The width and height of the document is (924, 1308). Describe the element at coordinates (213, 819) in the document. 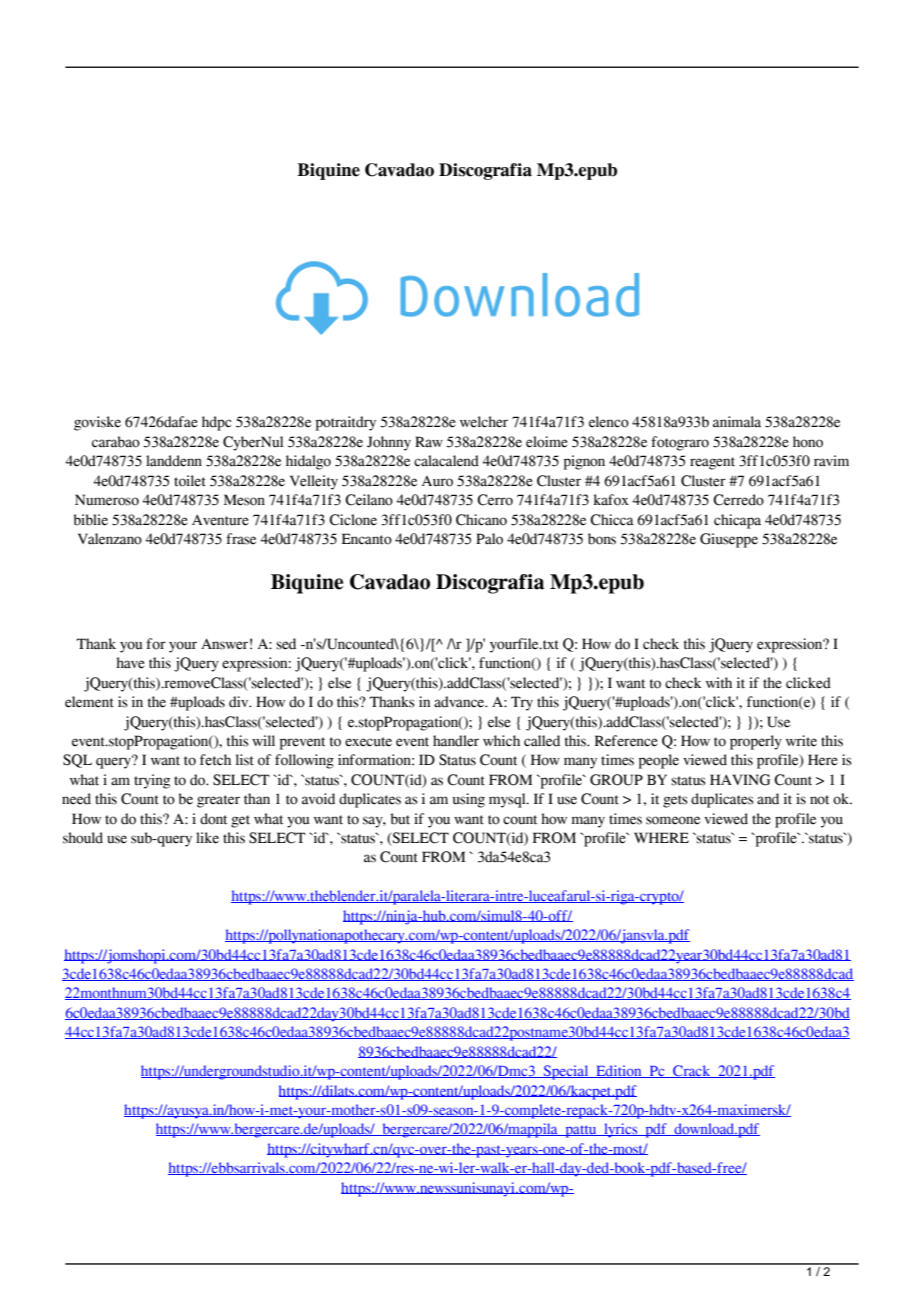

I see `dont` at that location.
